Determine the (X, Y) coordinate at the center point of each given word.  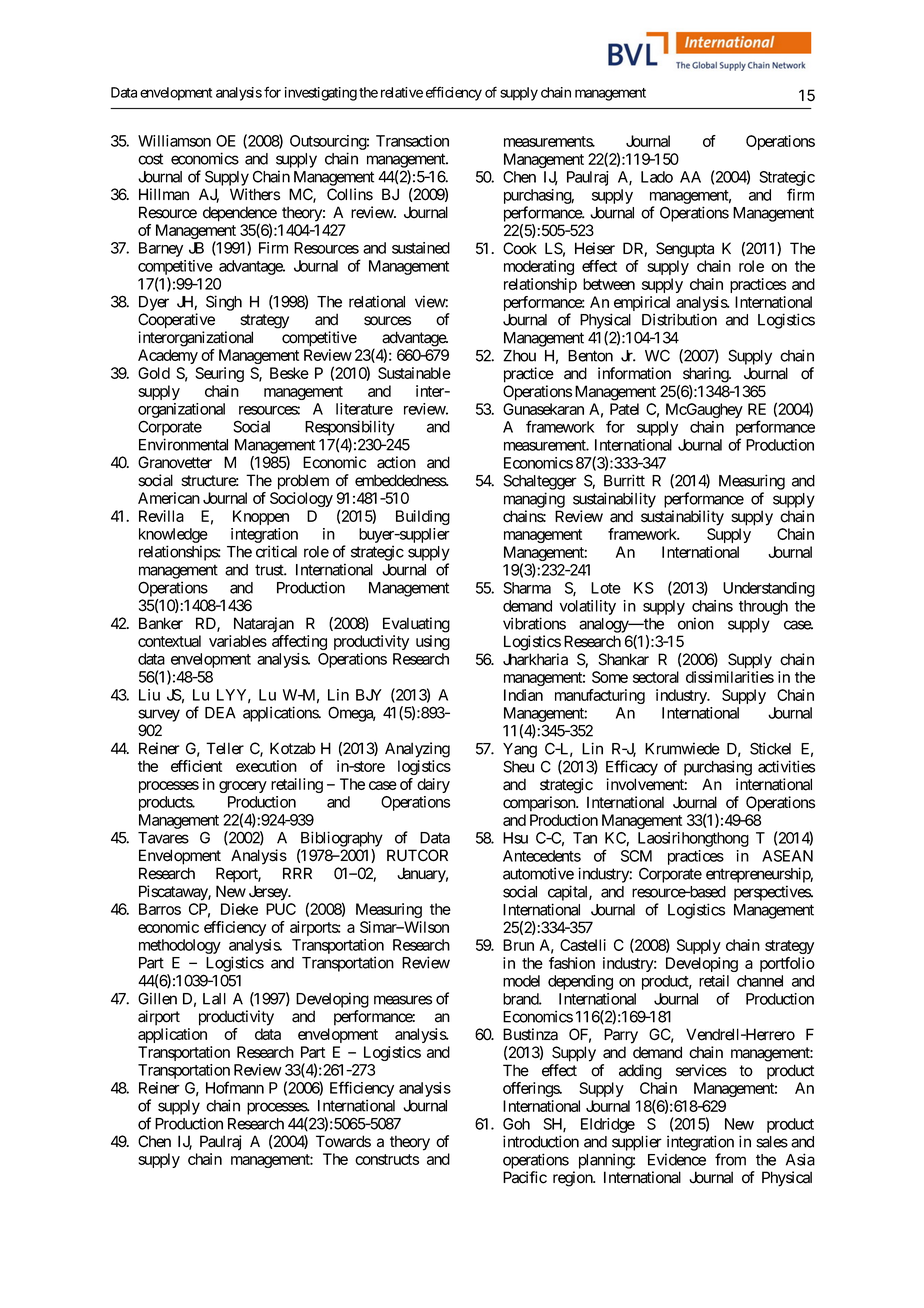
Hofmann (235, 1087)
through (763, 607)
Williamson (174, 141)
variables (238, 641)
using (433, 642)
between (609, 284)
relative (402, 92)
